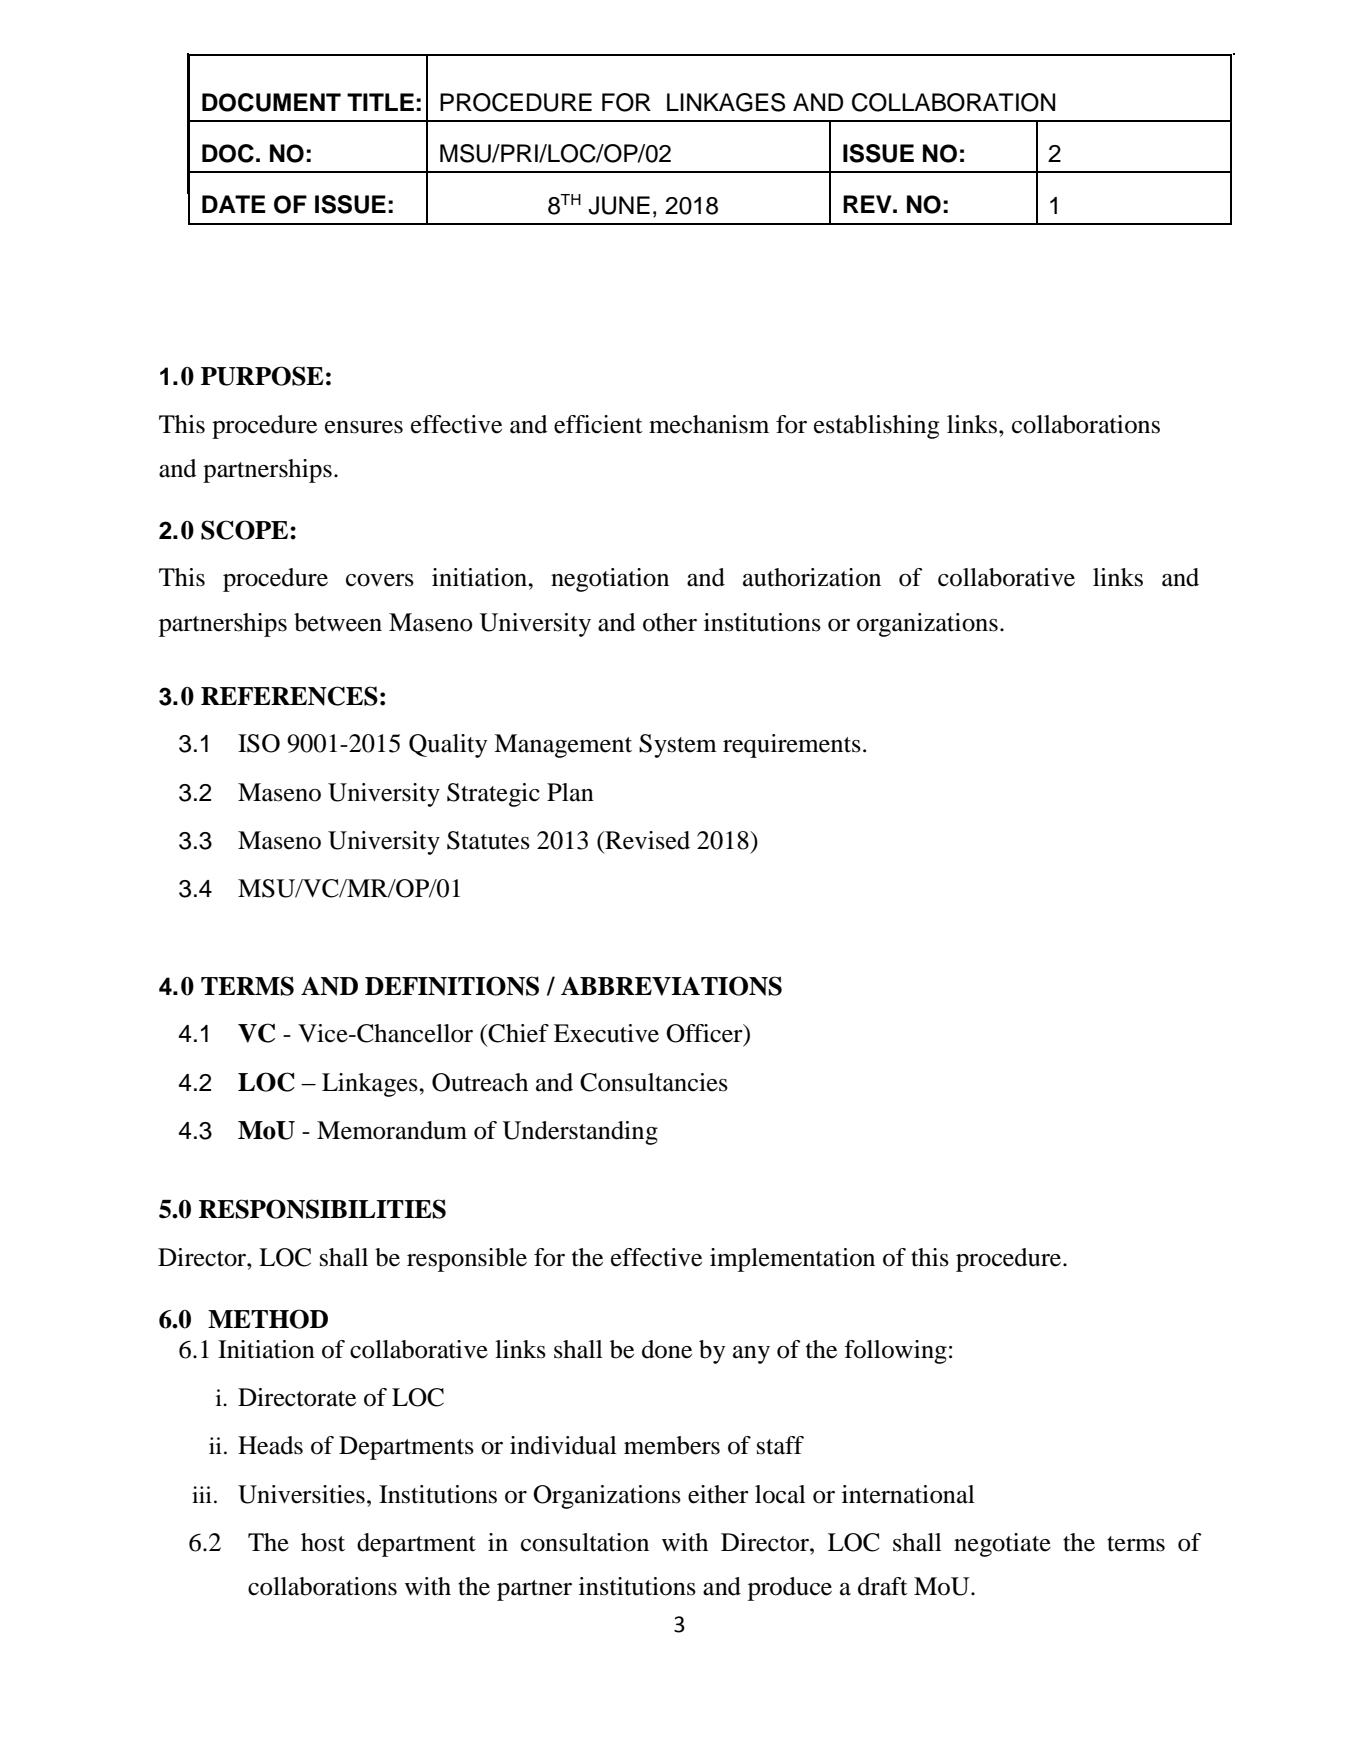 The width and height of the page is (1349, 1746). What do you see at coordinates (271, 102) in the page?
I see `DOCUMENT` at bounding box center [271, 102].
